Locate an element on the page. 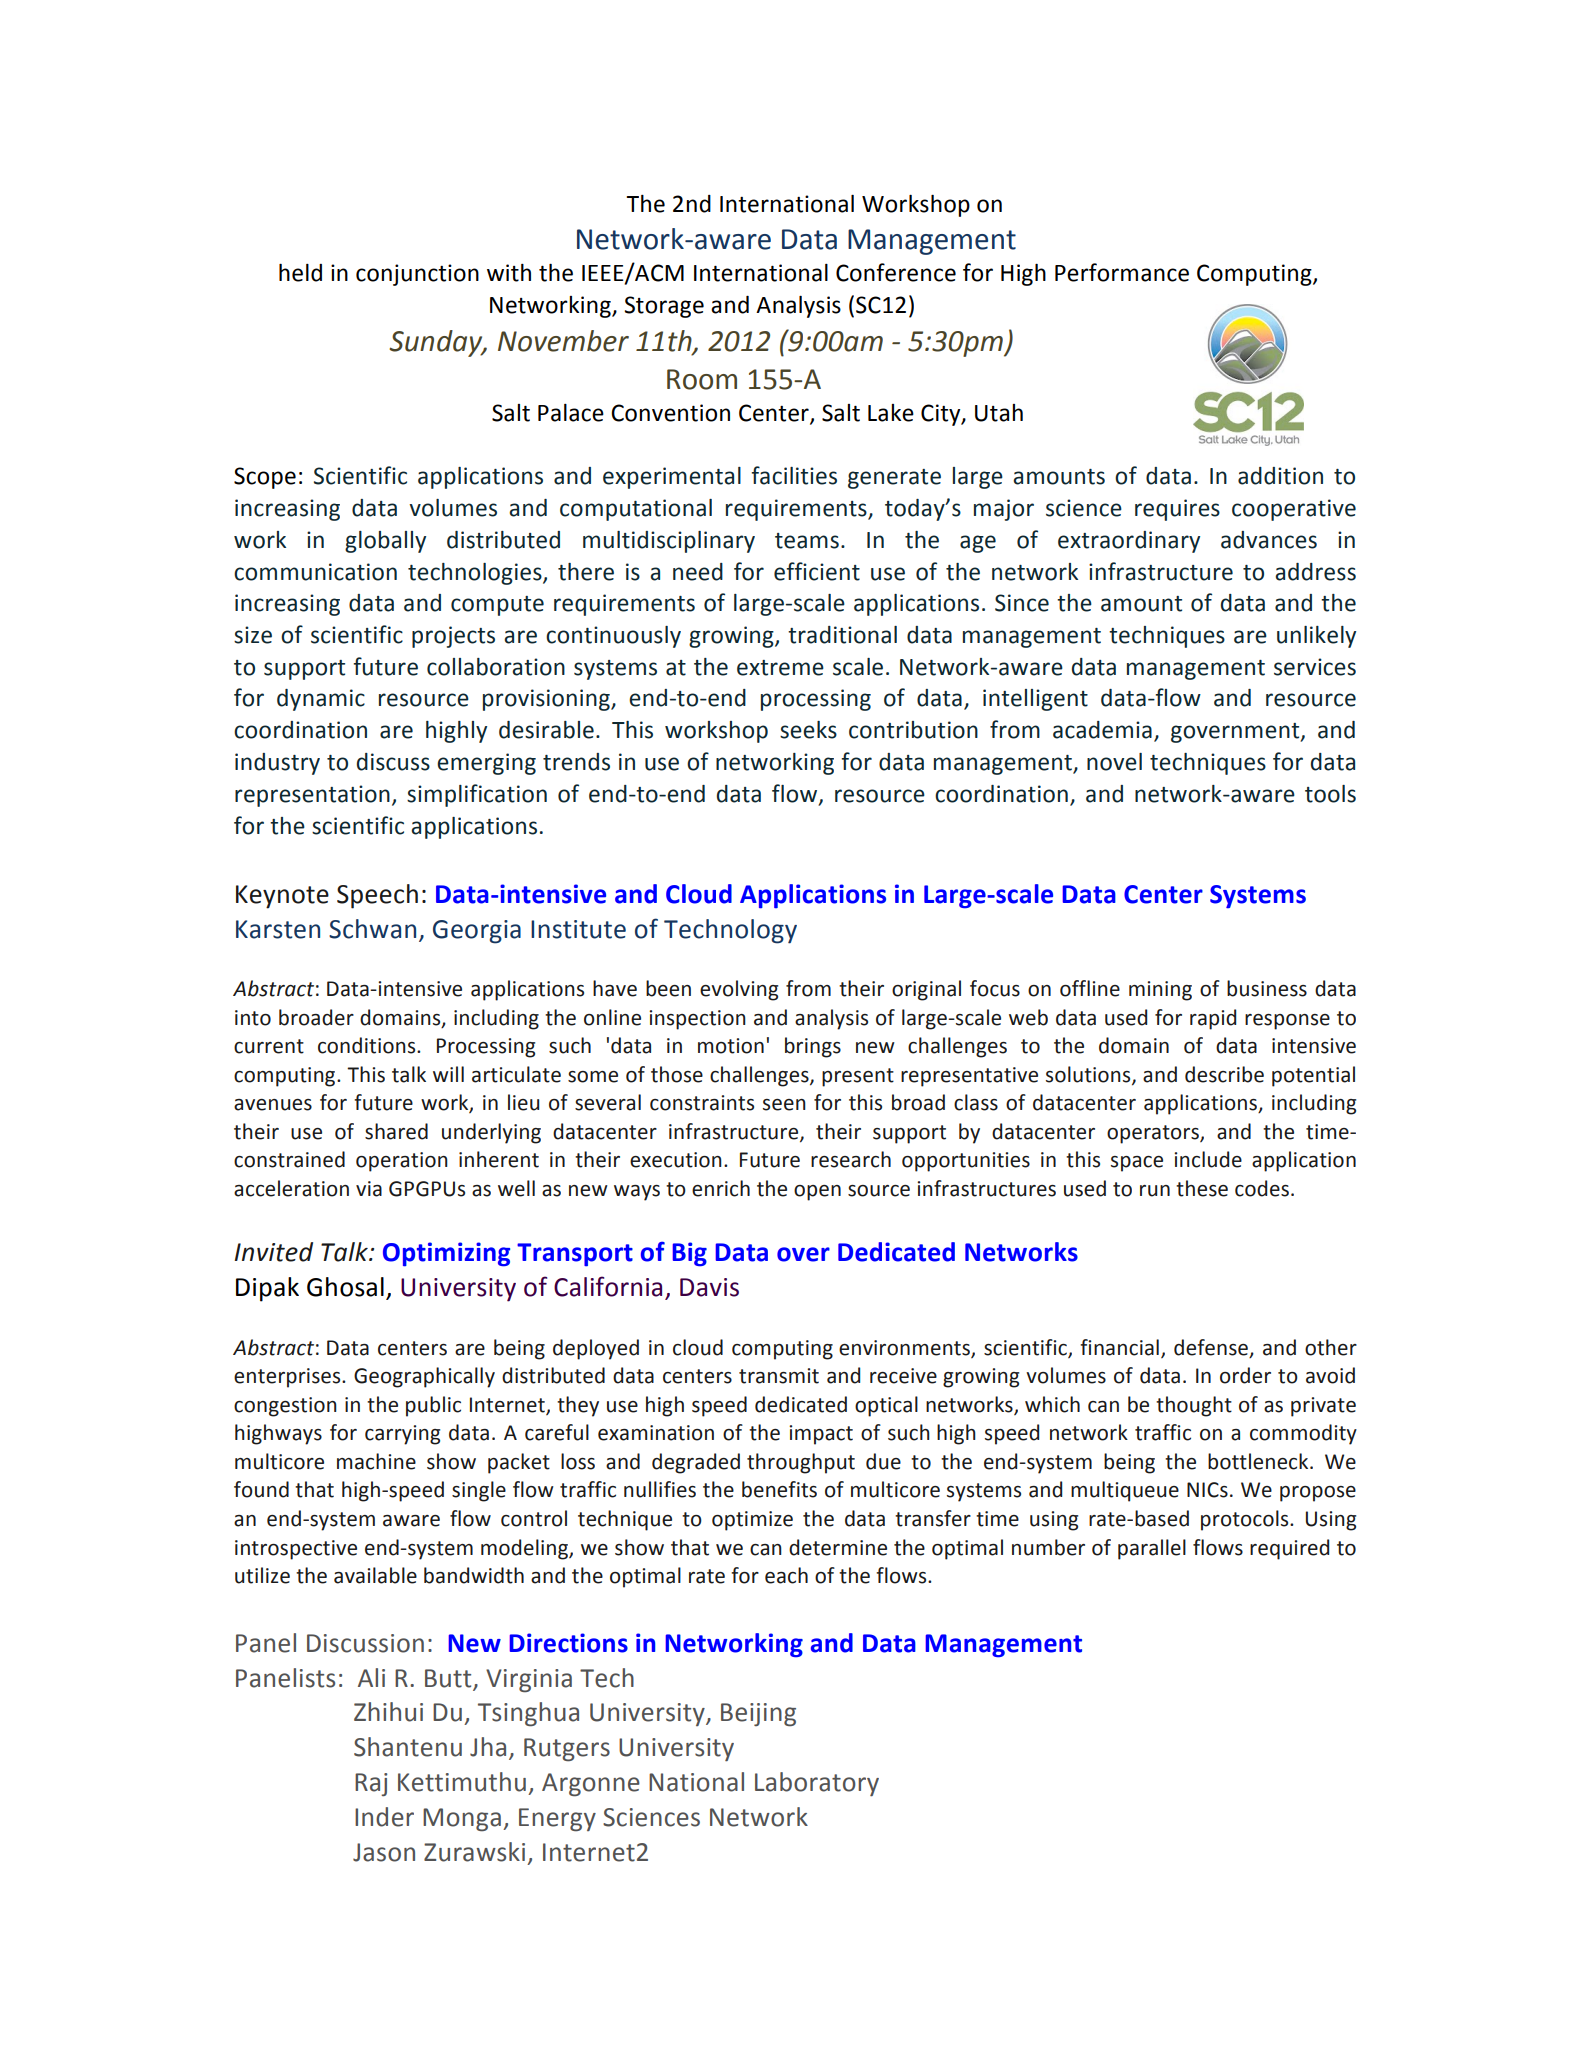 This image has width=1591, height=2059. include is located at coordinates (1208, 1159).
